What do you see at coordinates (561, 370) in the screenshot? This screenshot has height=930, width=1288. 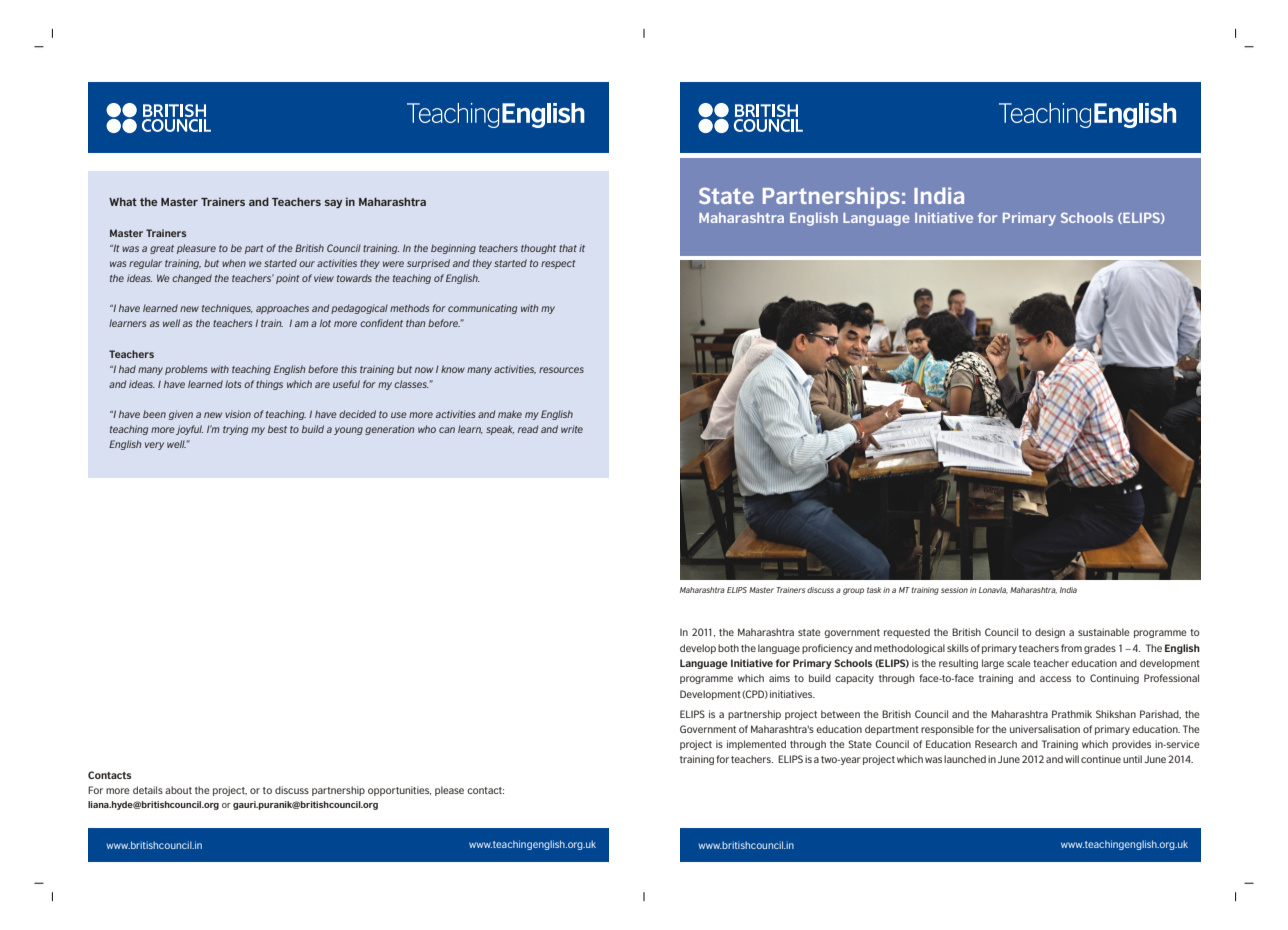 I see `resources` at bounding box center [561, 370].
